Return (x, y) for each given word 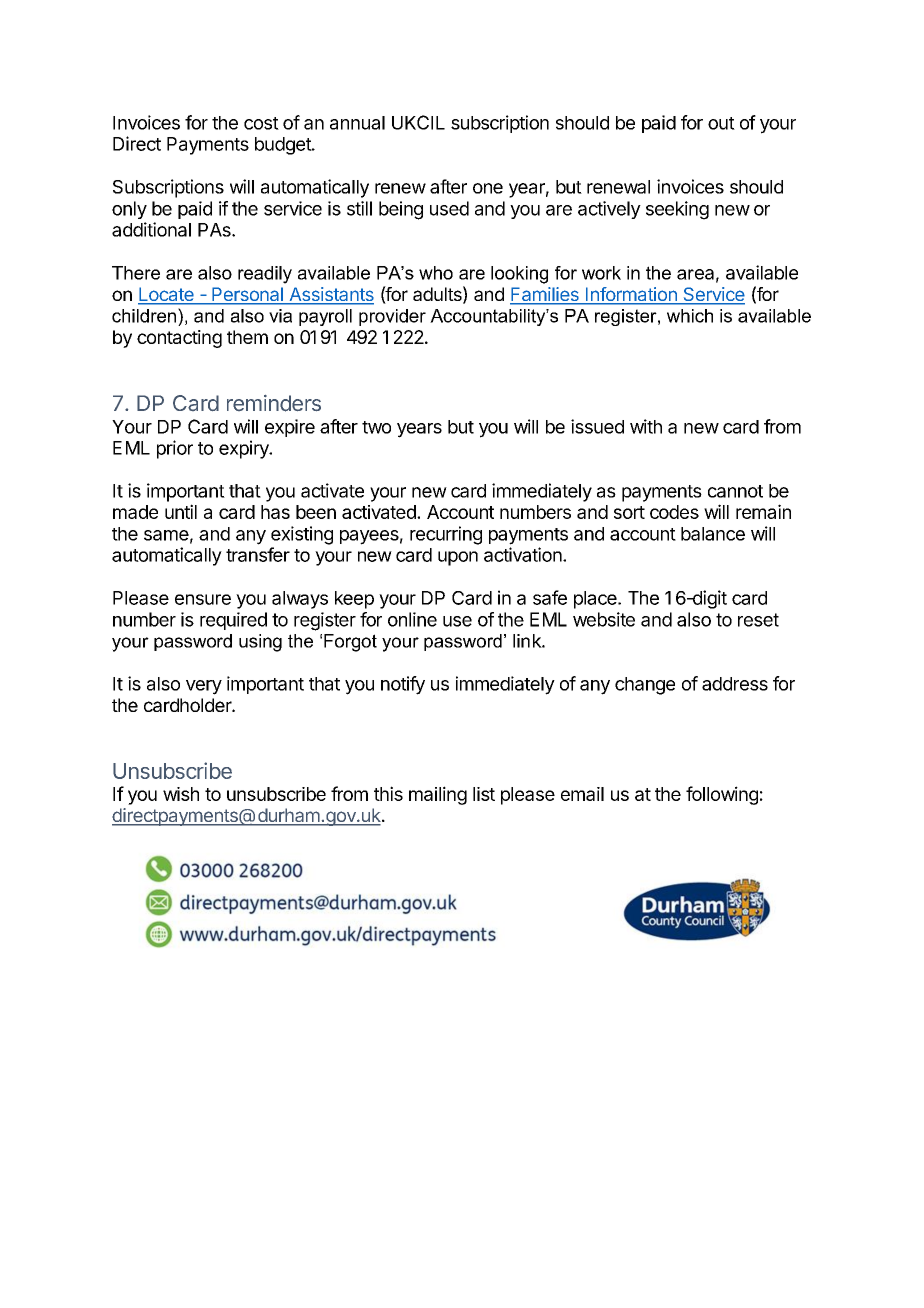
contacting (179, 339)
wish (181, 794)
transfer (258, 554)
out (721, 123)
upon (458, 558)
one (488, 188)
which (690, 316)
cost (261, 123)
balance (713, 534)
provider (392, 317)
